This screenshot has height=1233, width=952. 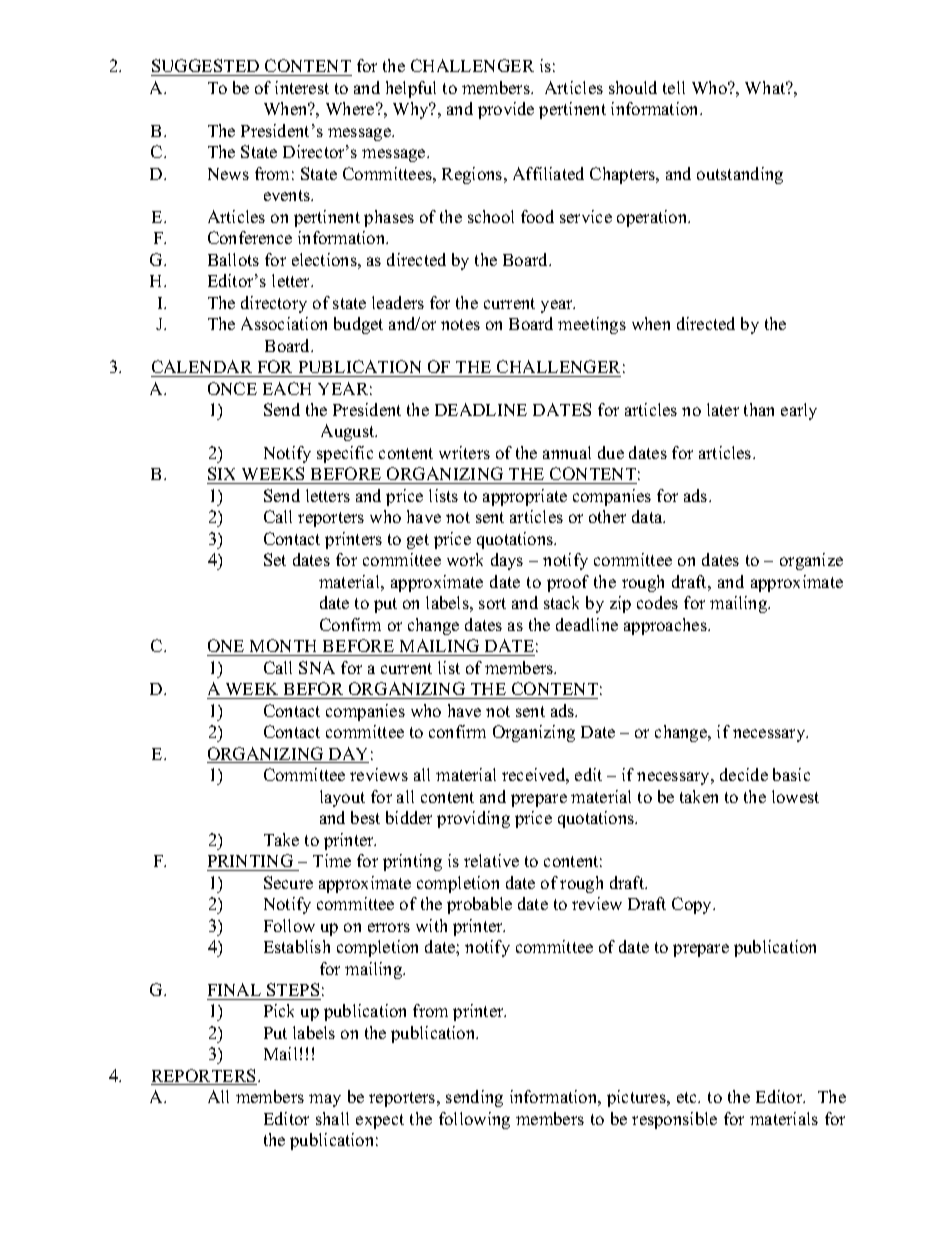 I want to click on lowest, so click(x=795, y=796).
